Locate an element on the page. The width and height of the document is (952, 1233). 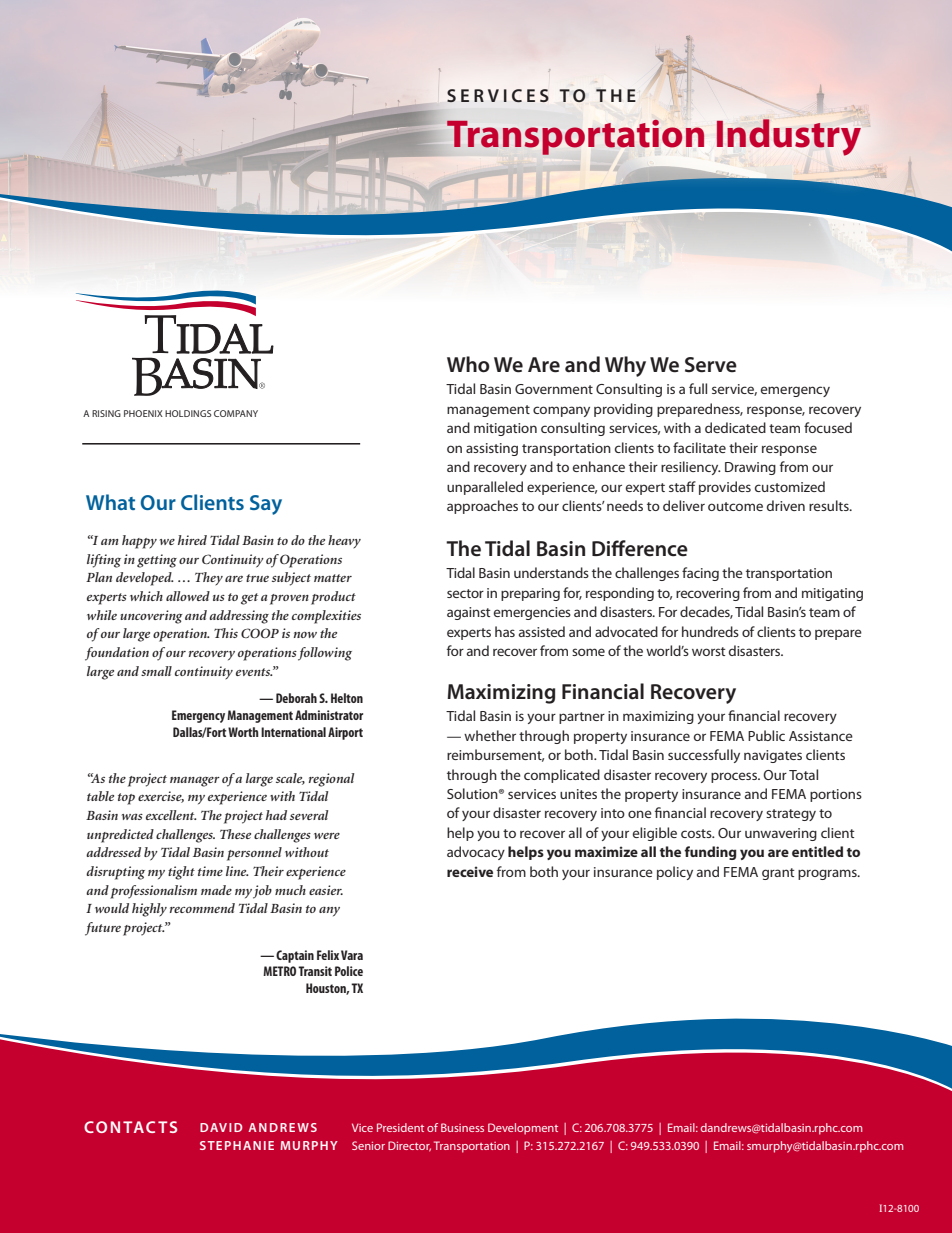
Public is located at coordinates (766, 735).
